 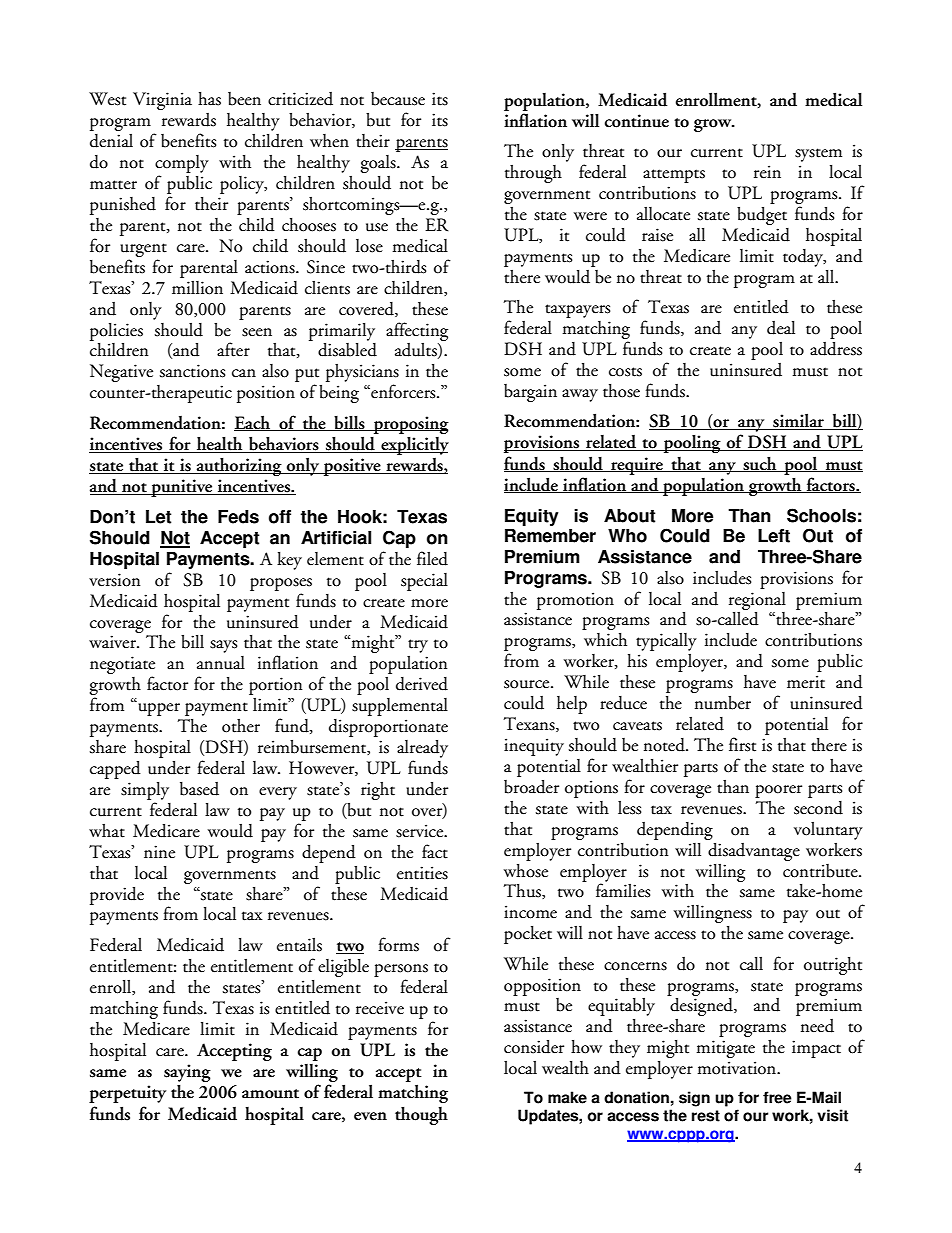 I want to click on already, so click(x=422, y=749).
